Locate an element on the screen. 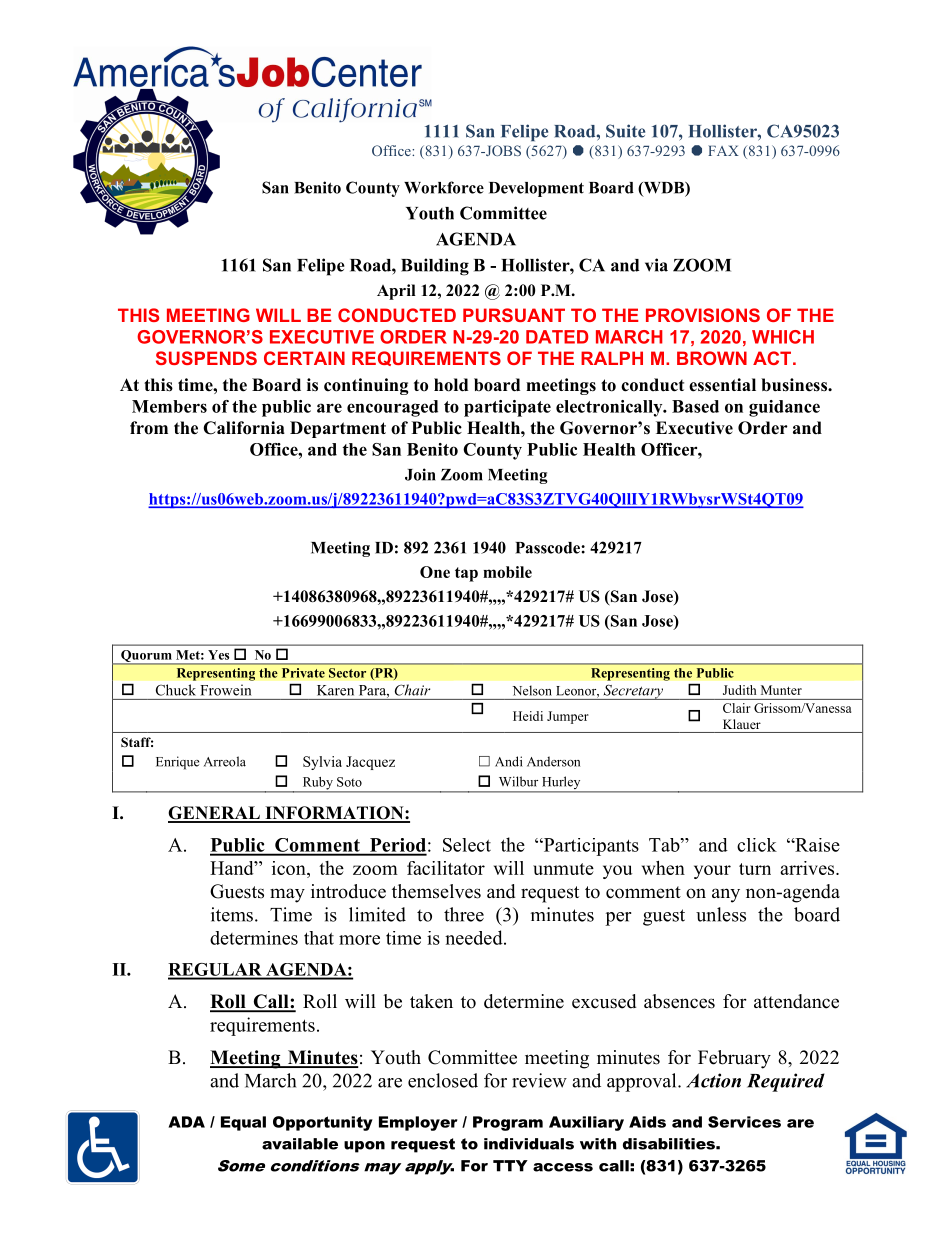 Image resolution: width=952 pixels, height=1233 pixels. Nelson is located at coordinates (532, 690).
